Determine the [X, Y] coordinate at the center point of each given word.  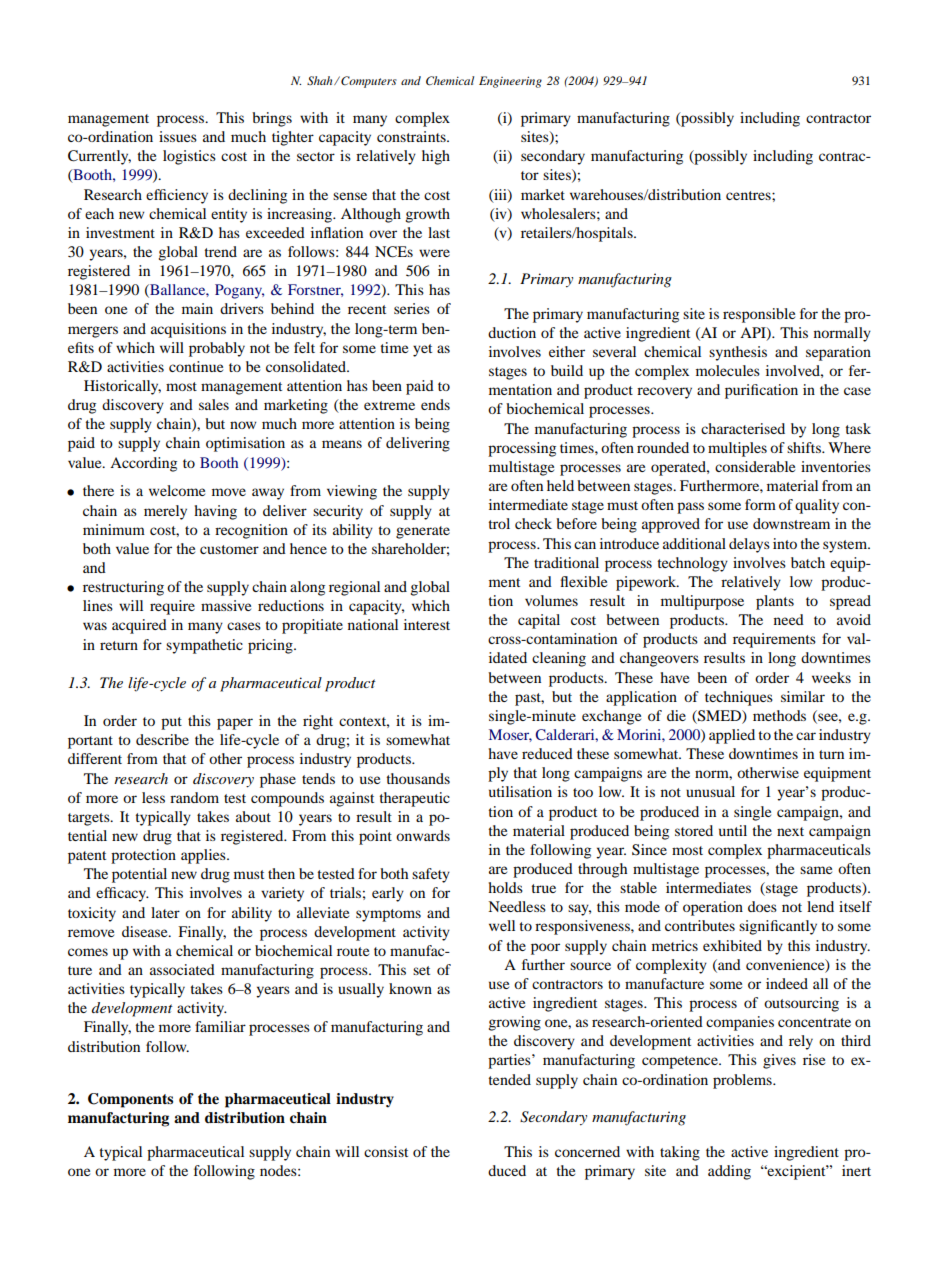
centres [749, 195]
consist [386, 1151]
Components [130, 1100]
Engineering [510, 82]
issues [178, 136]
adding [729, 1172]
